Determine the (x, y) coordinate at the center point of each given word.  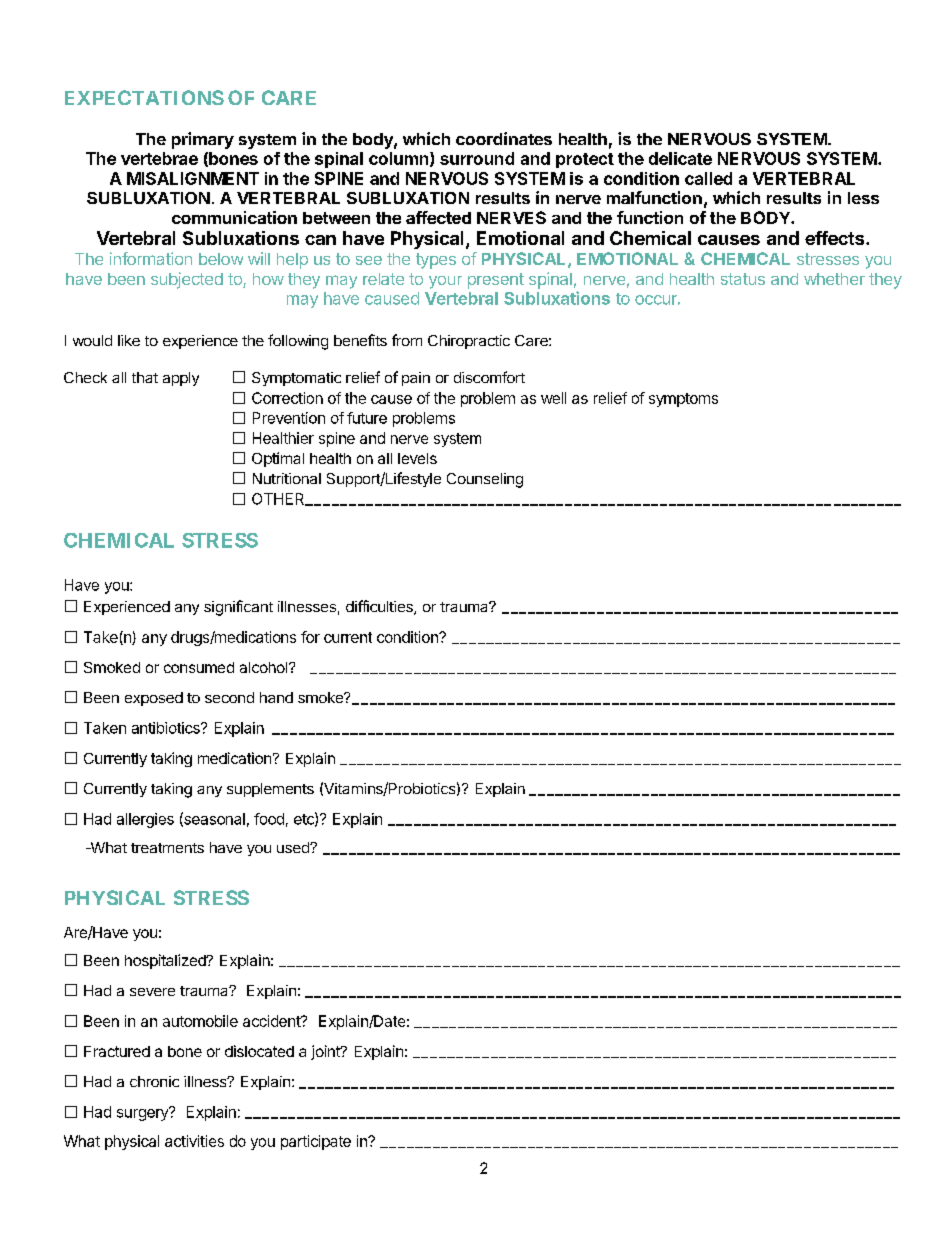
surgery (143, 1114)
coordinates (504, 138)
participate (316, 1142)
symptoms (683, 400)
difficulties (380, 607)
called (708, 178)
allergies (145, 820)
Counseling (485, 480)
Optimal (278, 459)
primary (203, 140)
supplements (270, 790)
